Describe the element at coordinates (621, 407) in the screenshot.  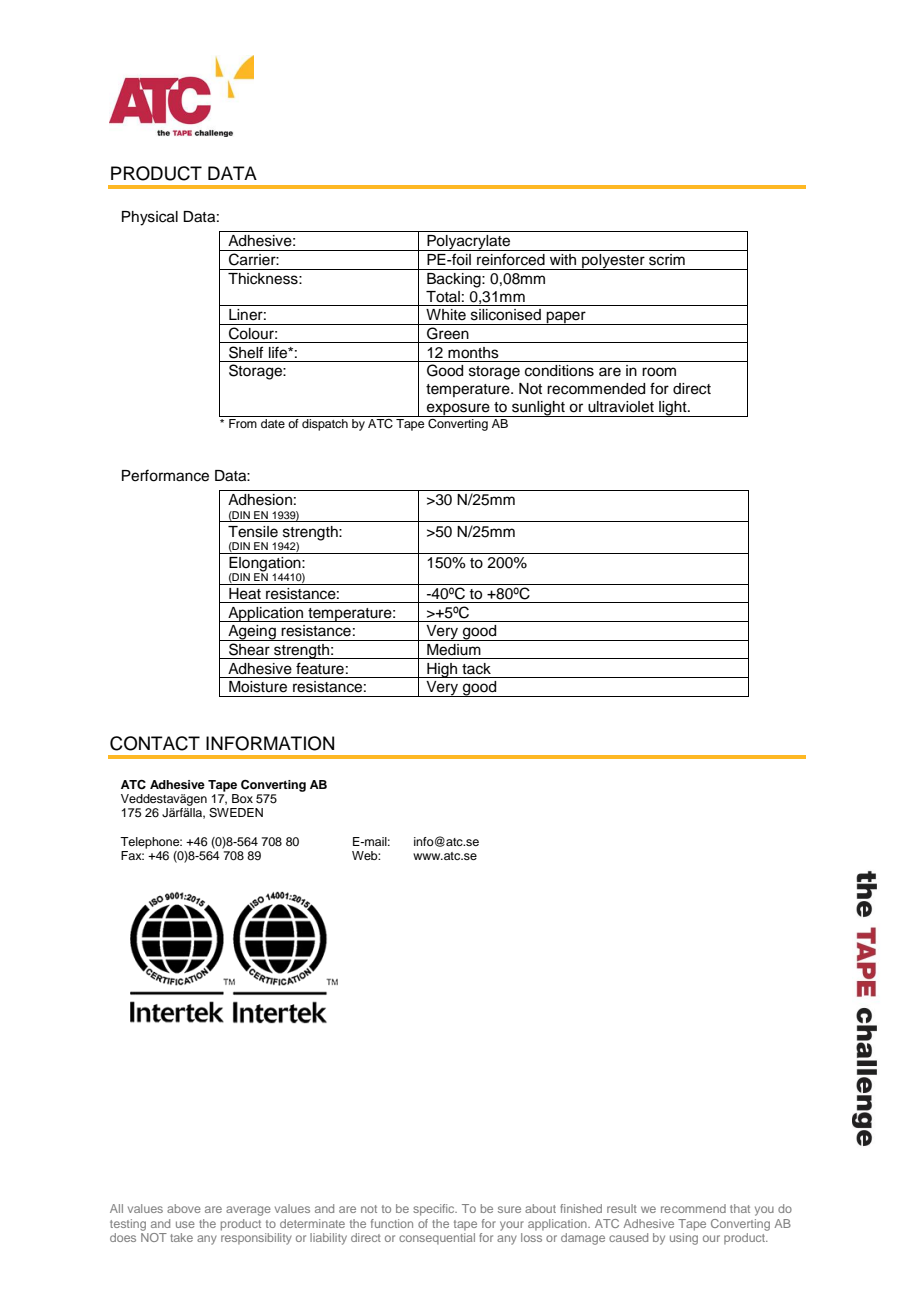
I see `ultraviolet` at that location.
